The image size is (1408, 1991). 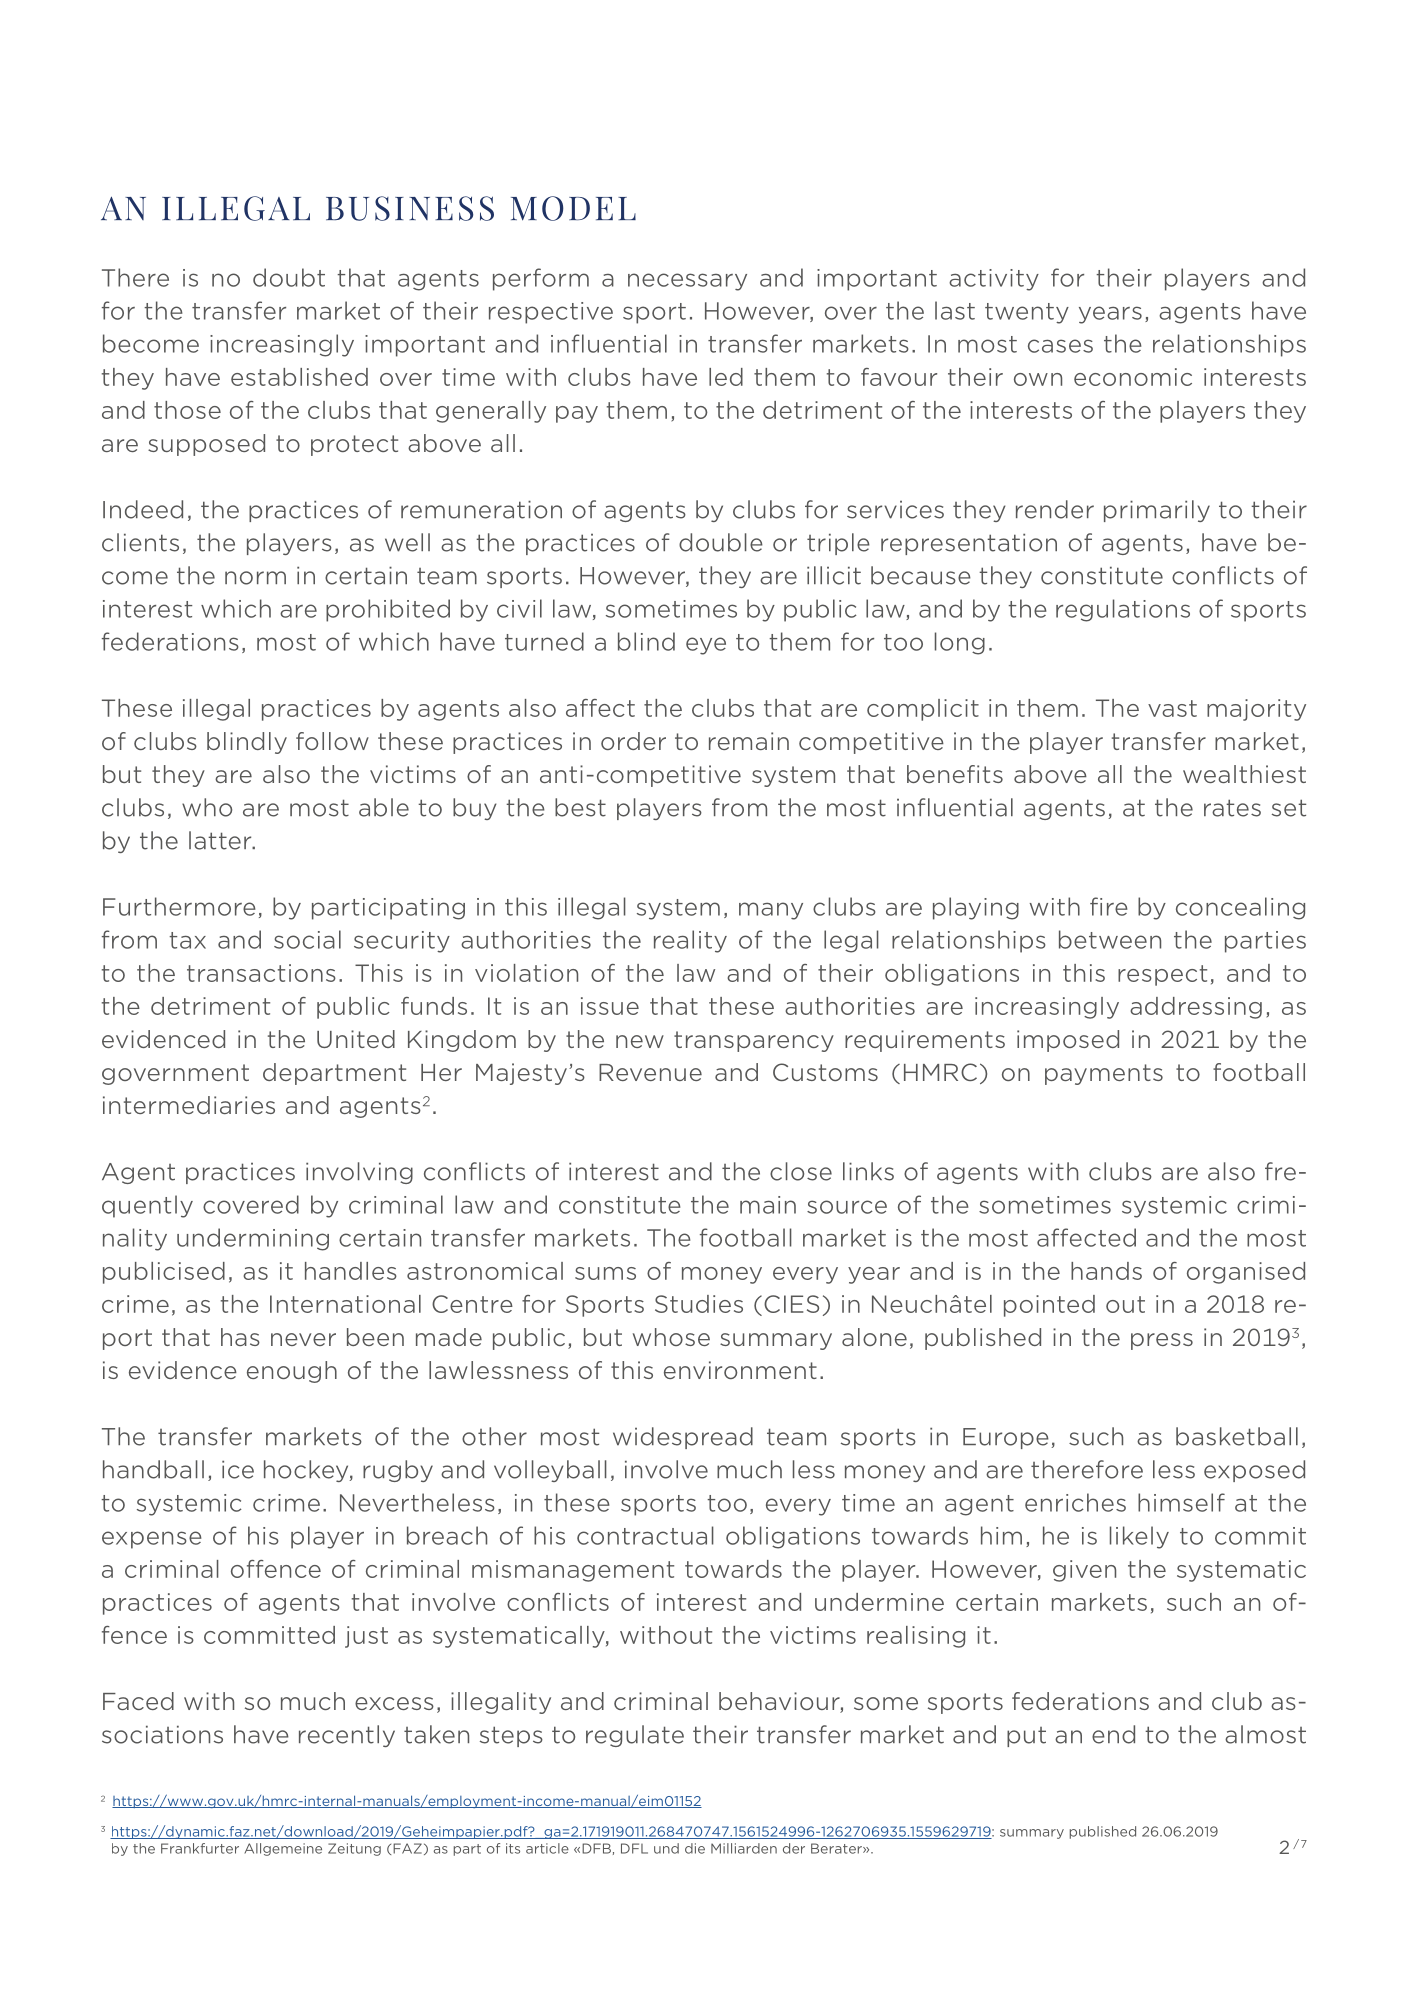 What do you see at coordinates (687, 282) in the screenshot?
I see `necessary` at bounding box center [687, 282].
